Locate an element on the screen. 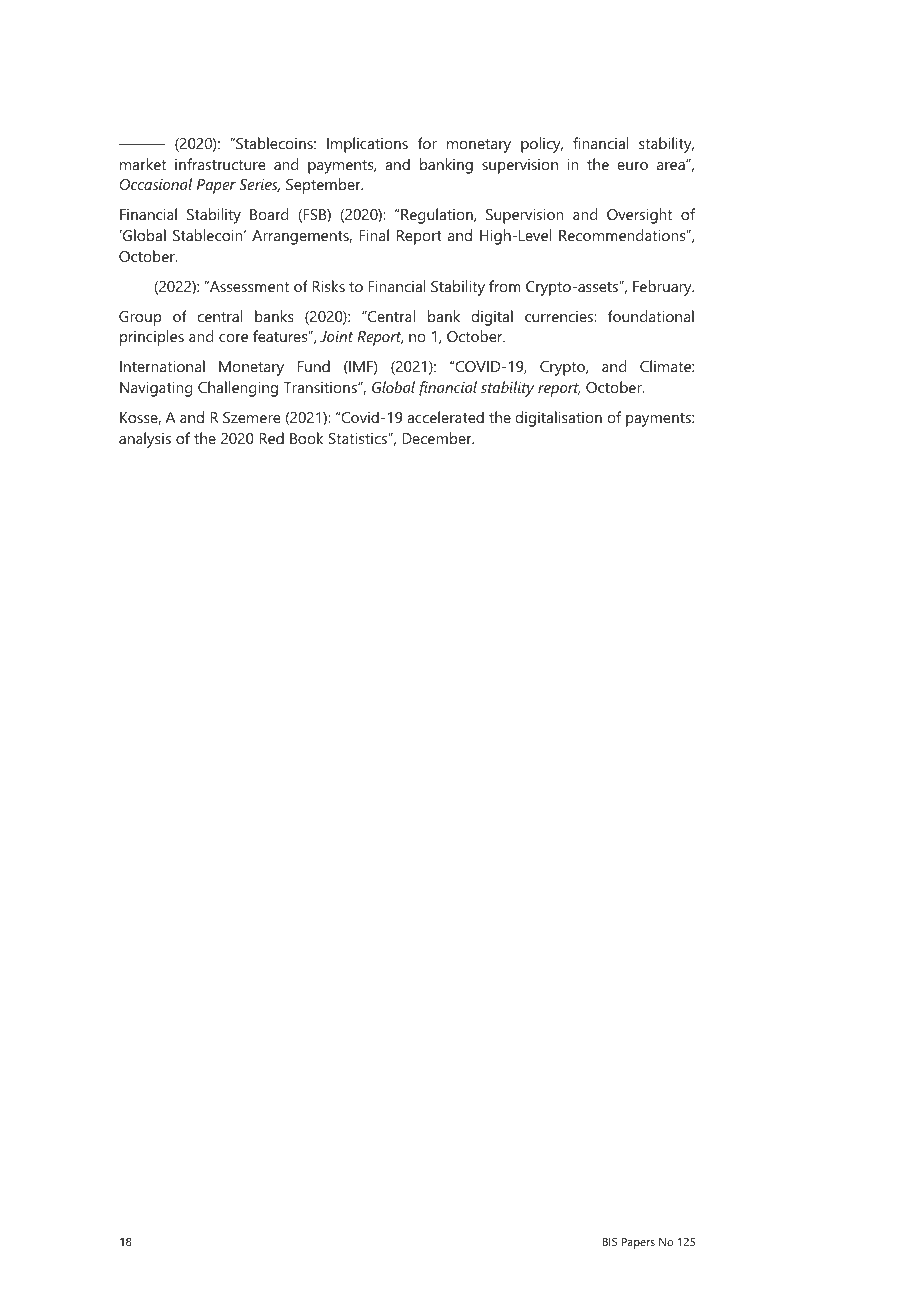 This screenshot has height=1308, width=924. euro is located at coordinates (632, 166).
